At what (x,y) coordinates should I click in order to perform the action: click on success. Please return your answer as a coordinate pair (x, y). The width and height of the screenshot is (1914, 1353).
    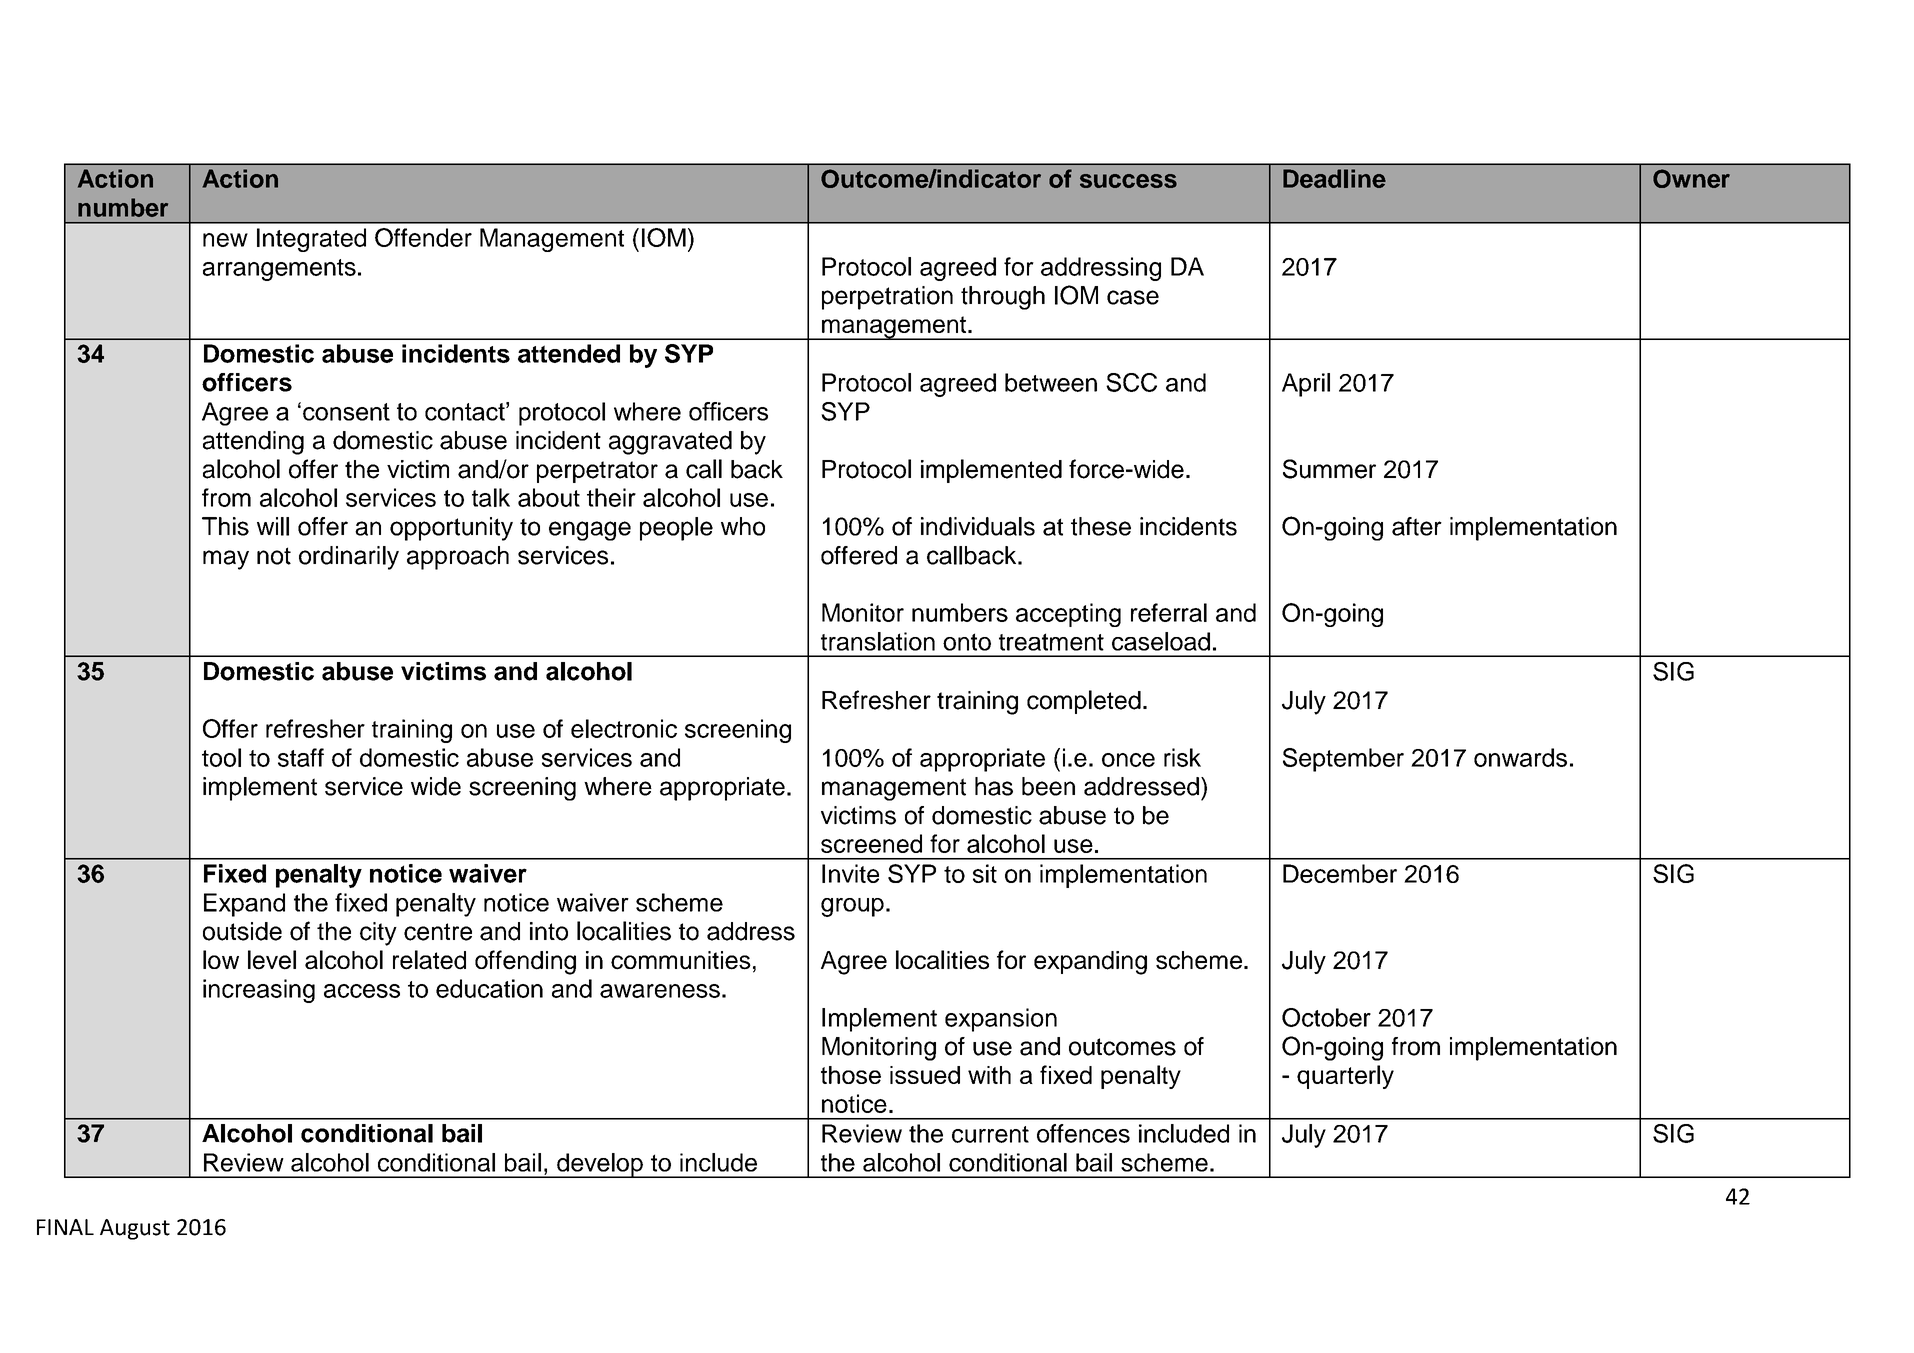
    Looking at the image, I should click on (1128, 181).
